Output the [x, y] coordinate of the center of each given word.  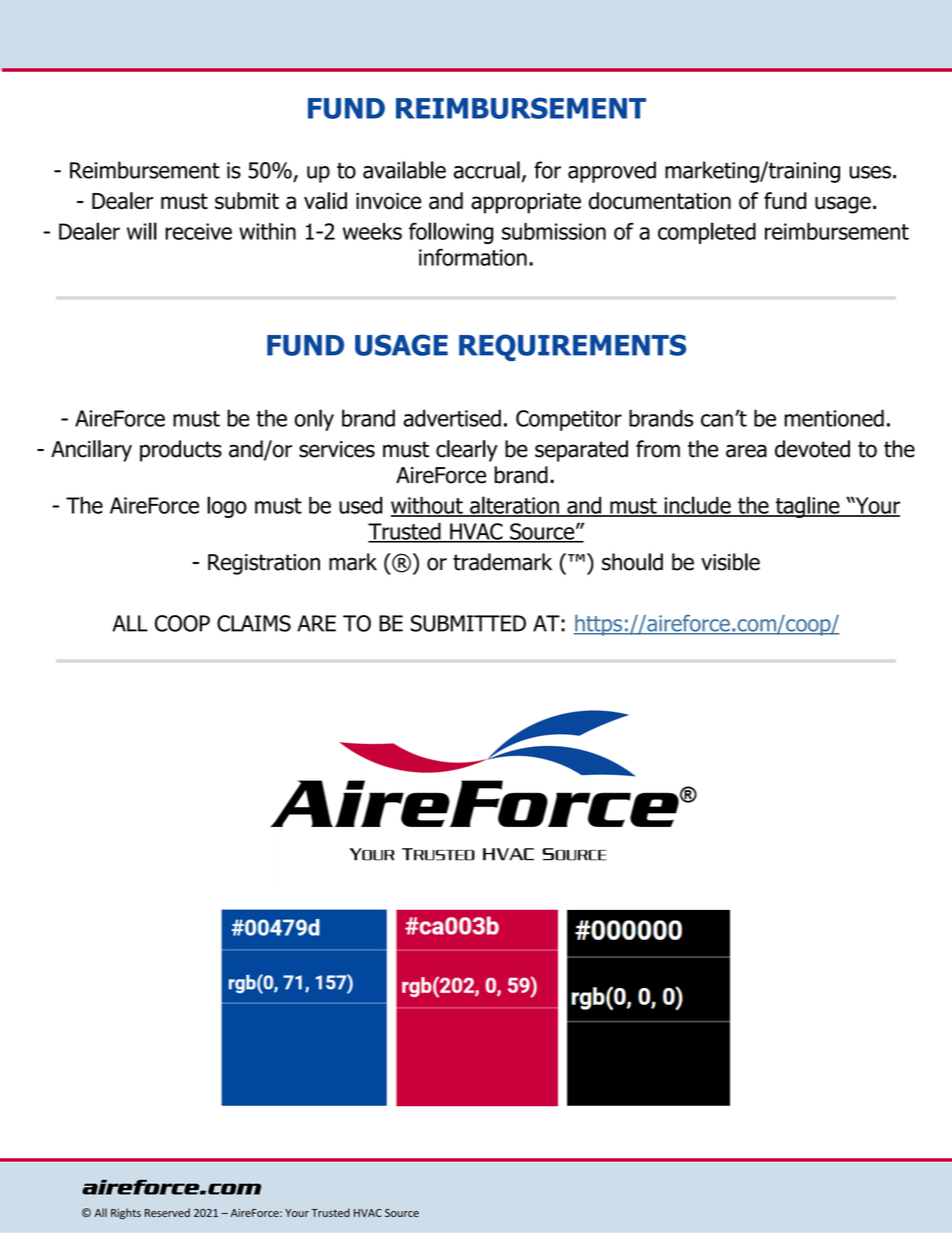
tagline [807, 507]
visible [730, 562]
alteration [514, 506]
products [181, 451]
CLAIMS [254, 623]
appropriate [526, 203]
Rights [126, 1214]
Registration [264, 564]
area [746, 451]
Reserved [167, 1212]
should [632, 562]
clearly [467, 451]
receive [198, 231]
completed [707, 233]
